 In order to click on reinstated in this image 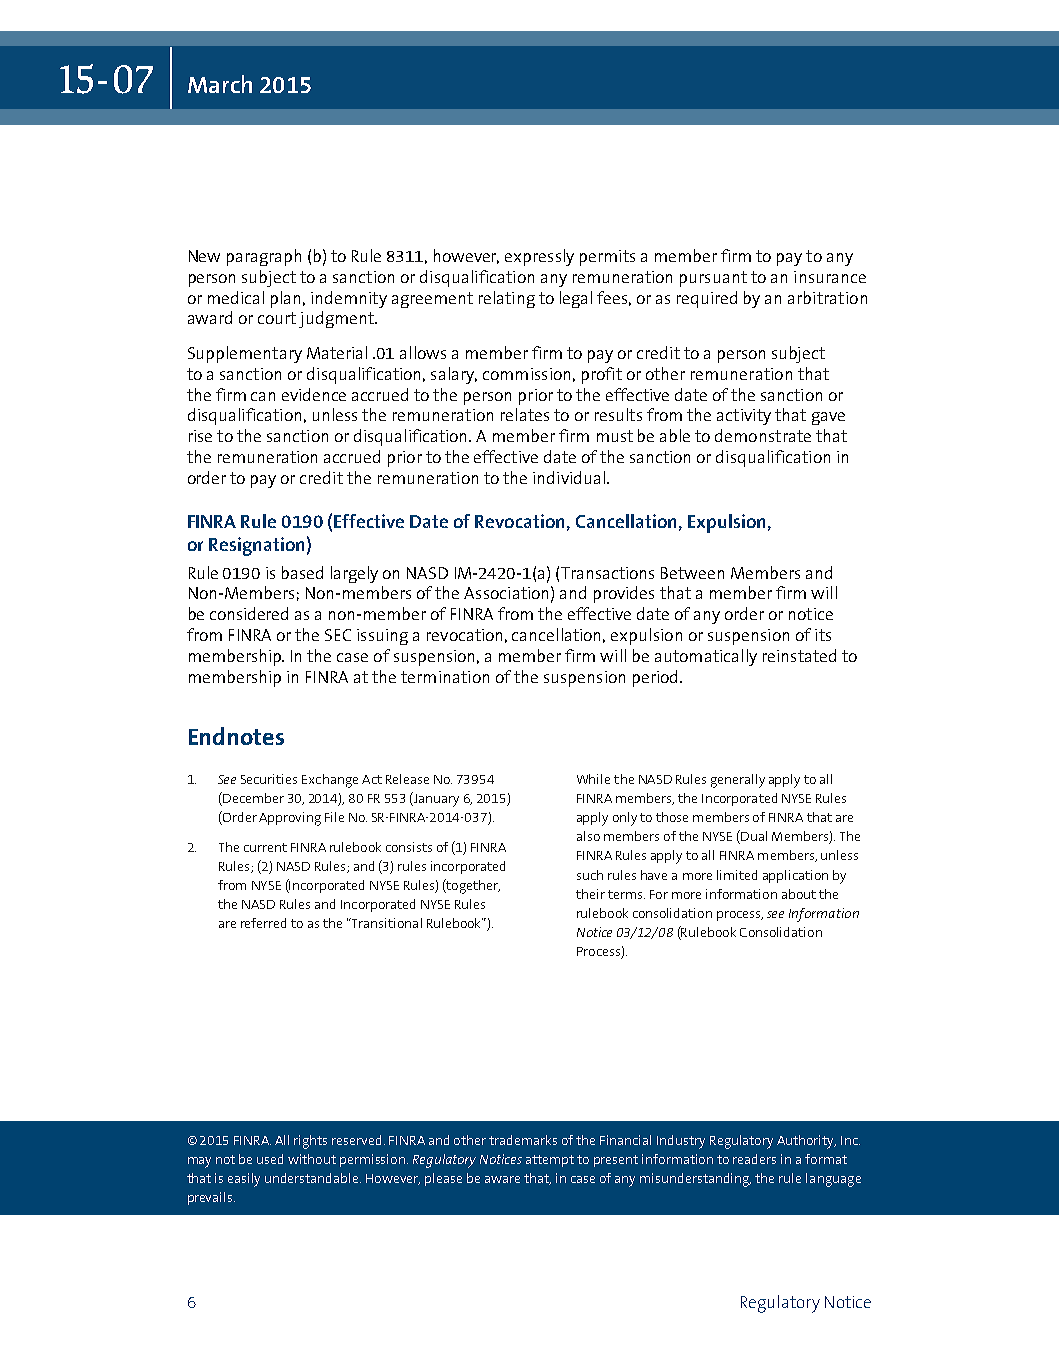, I will do `click(799, 655)`.
